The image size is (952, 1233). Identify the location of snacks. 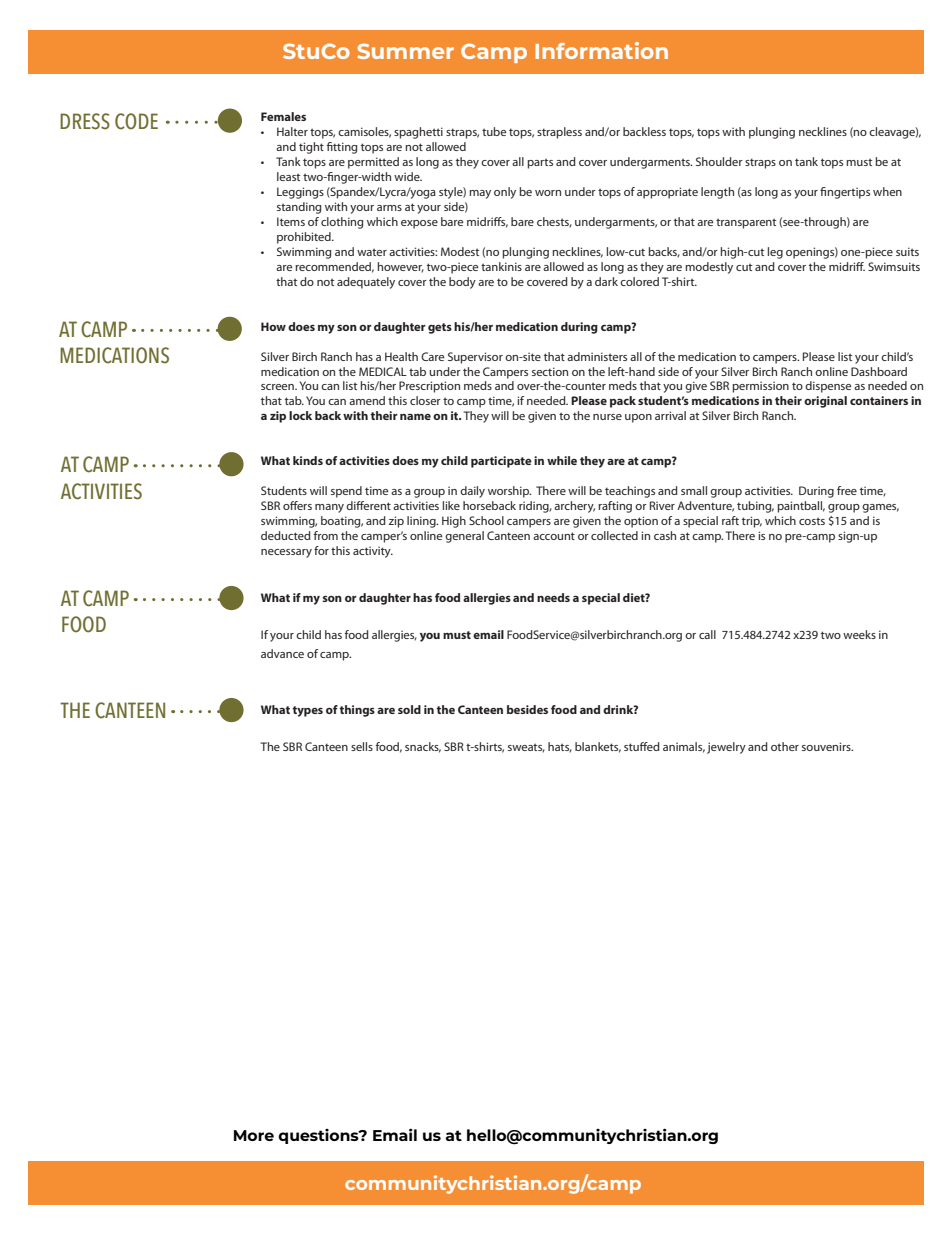
(423, 747).
